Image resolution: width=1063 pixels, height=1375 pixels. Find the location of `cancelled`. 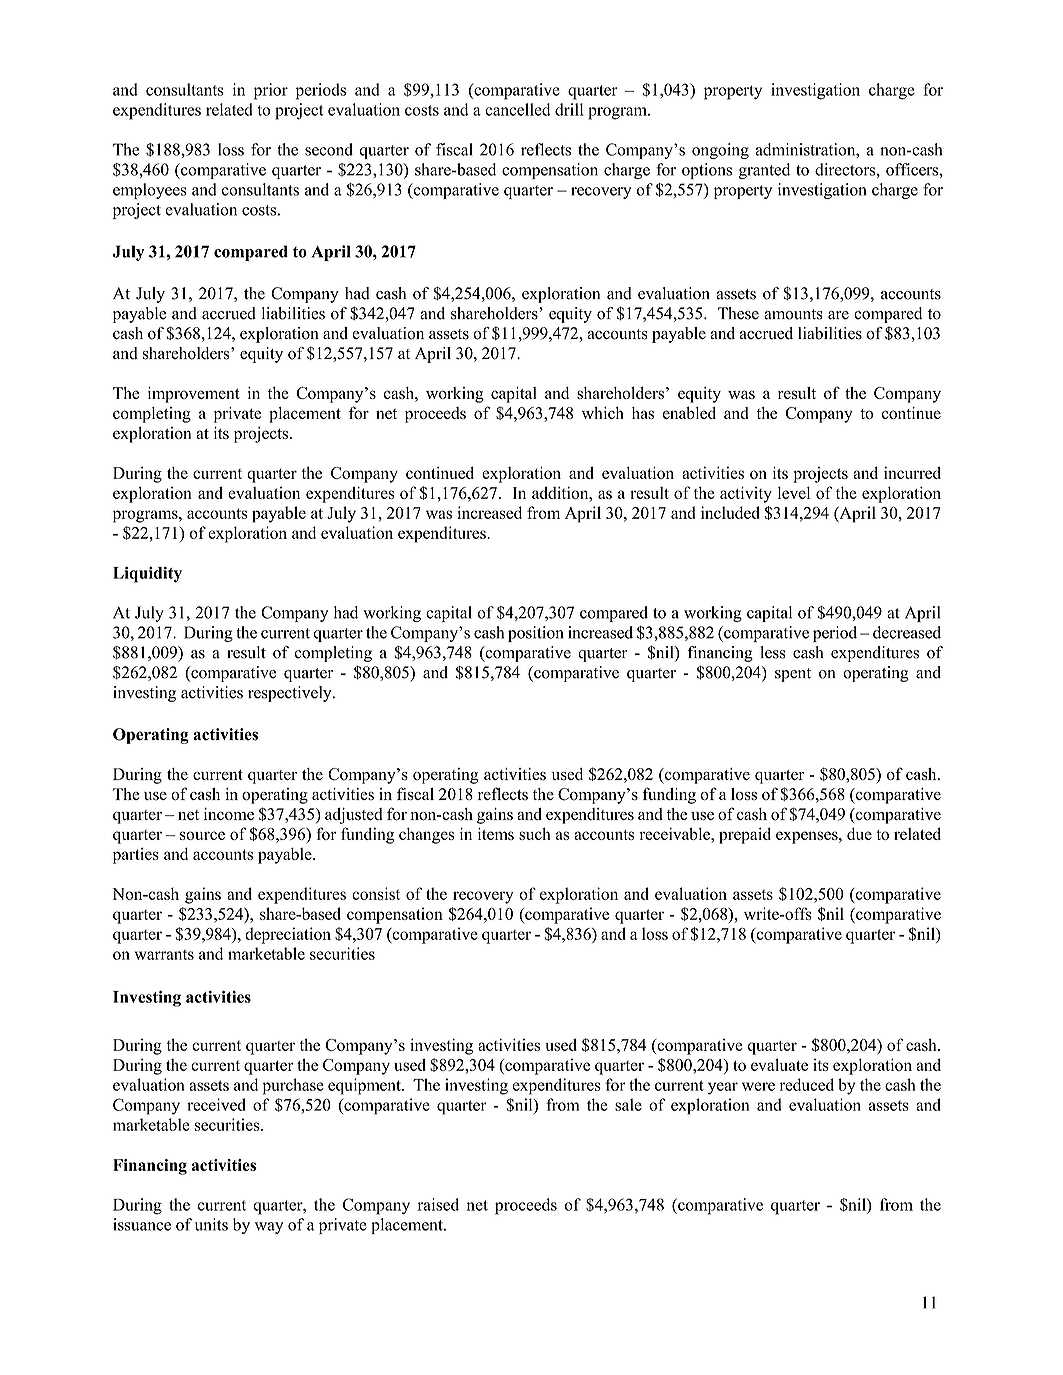

cancelled is located at coordinates (518, 109).
